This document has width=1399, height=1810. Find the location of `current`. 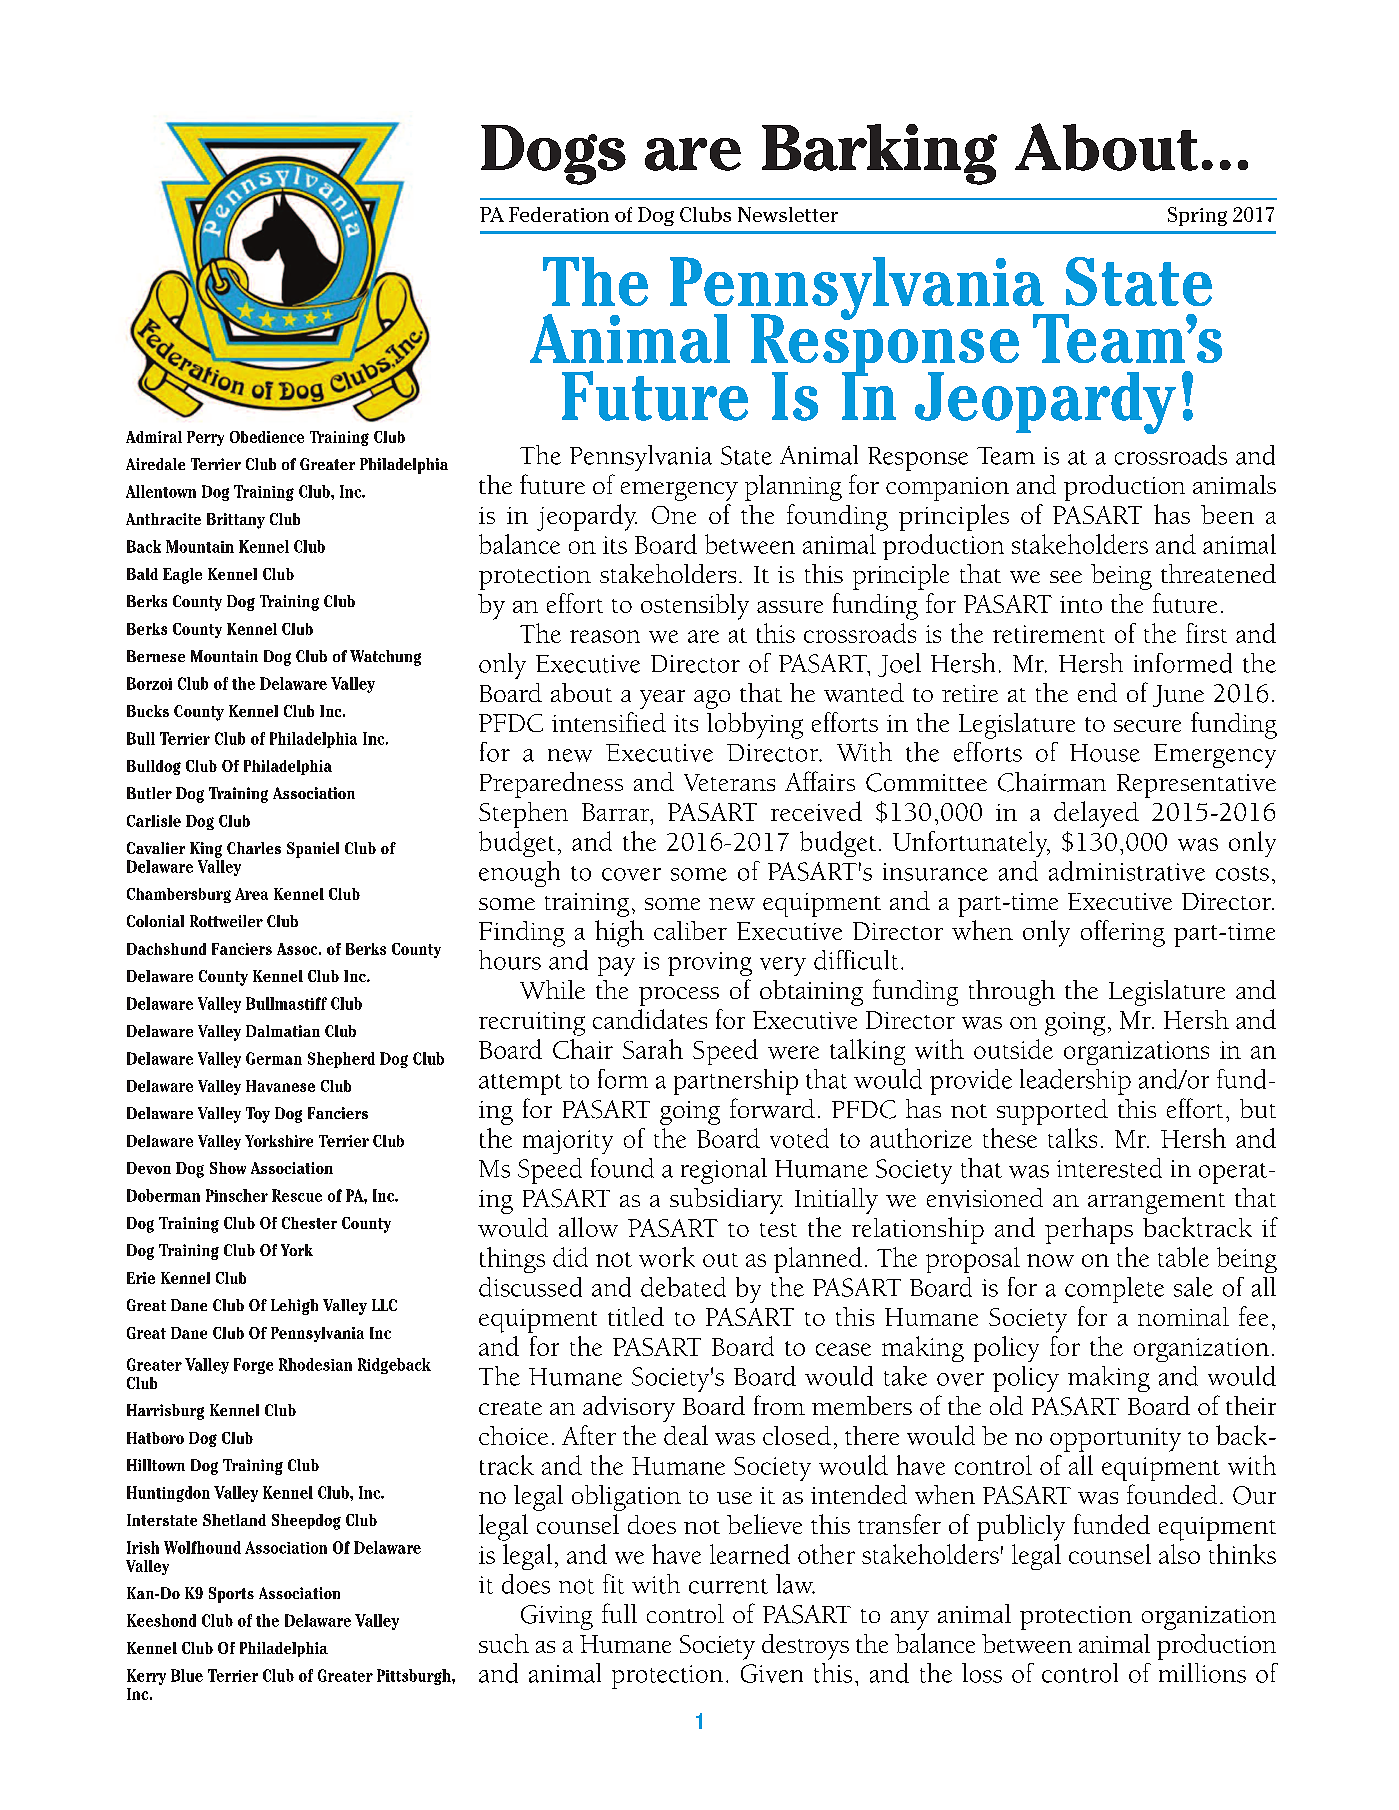

current is located at coordinates (728, 1586).
